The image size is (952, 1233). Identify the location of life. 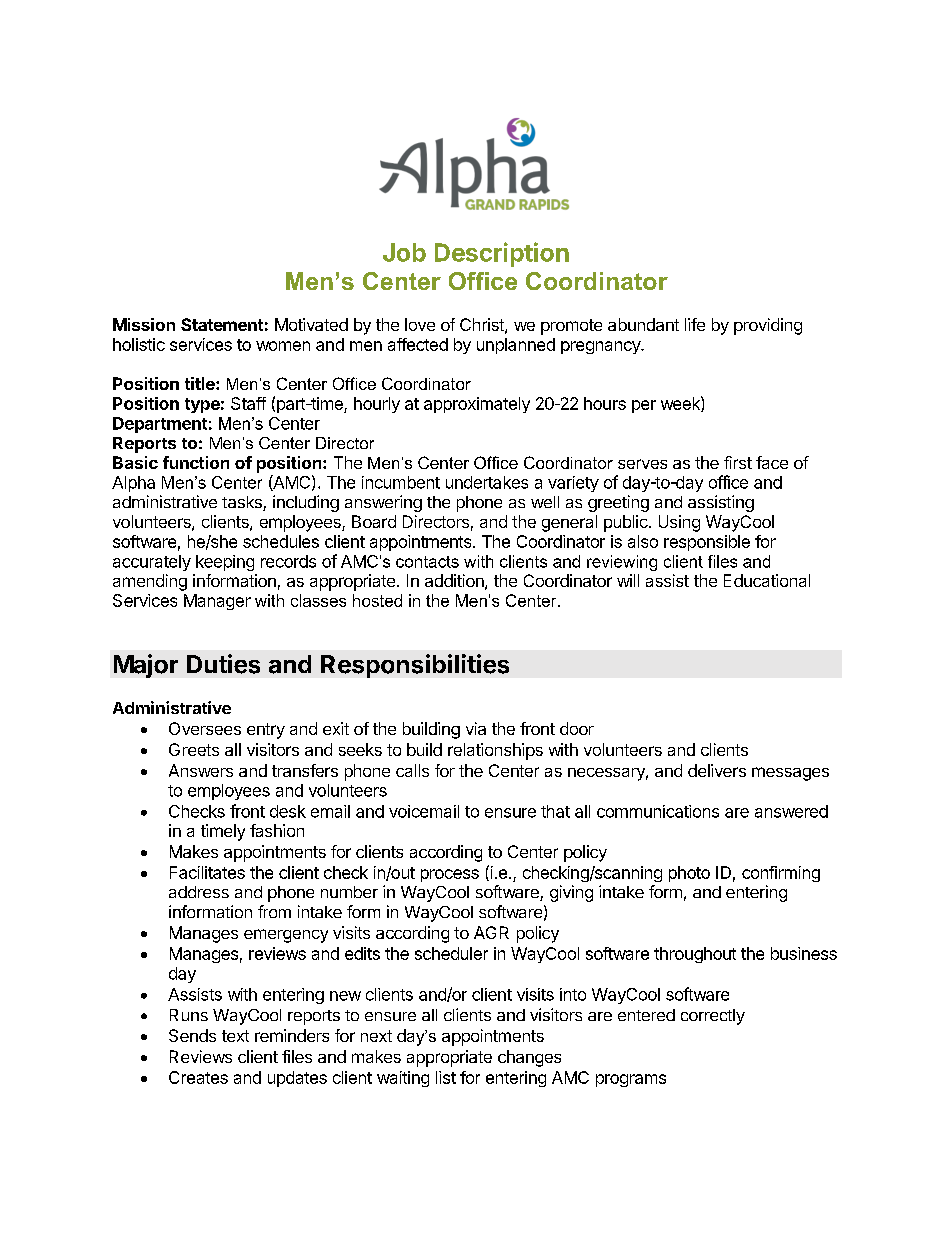
(695, 324).
